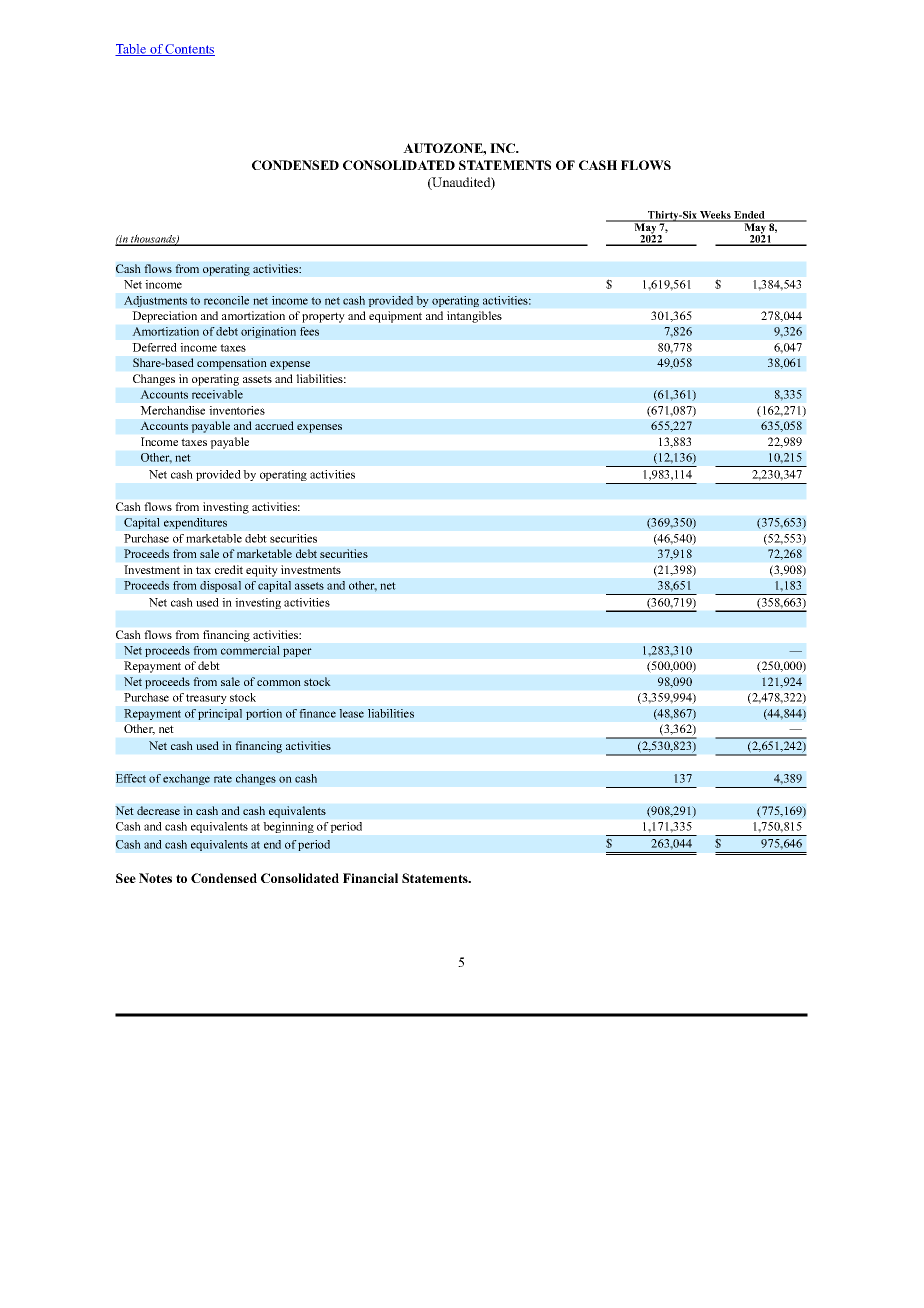  Describe the element at coordinates (297, 652) in the screenshot. I see `paper` at that location.
